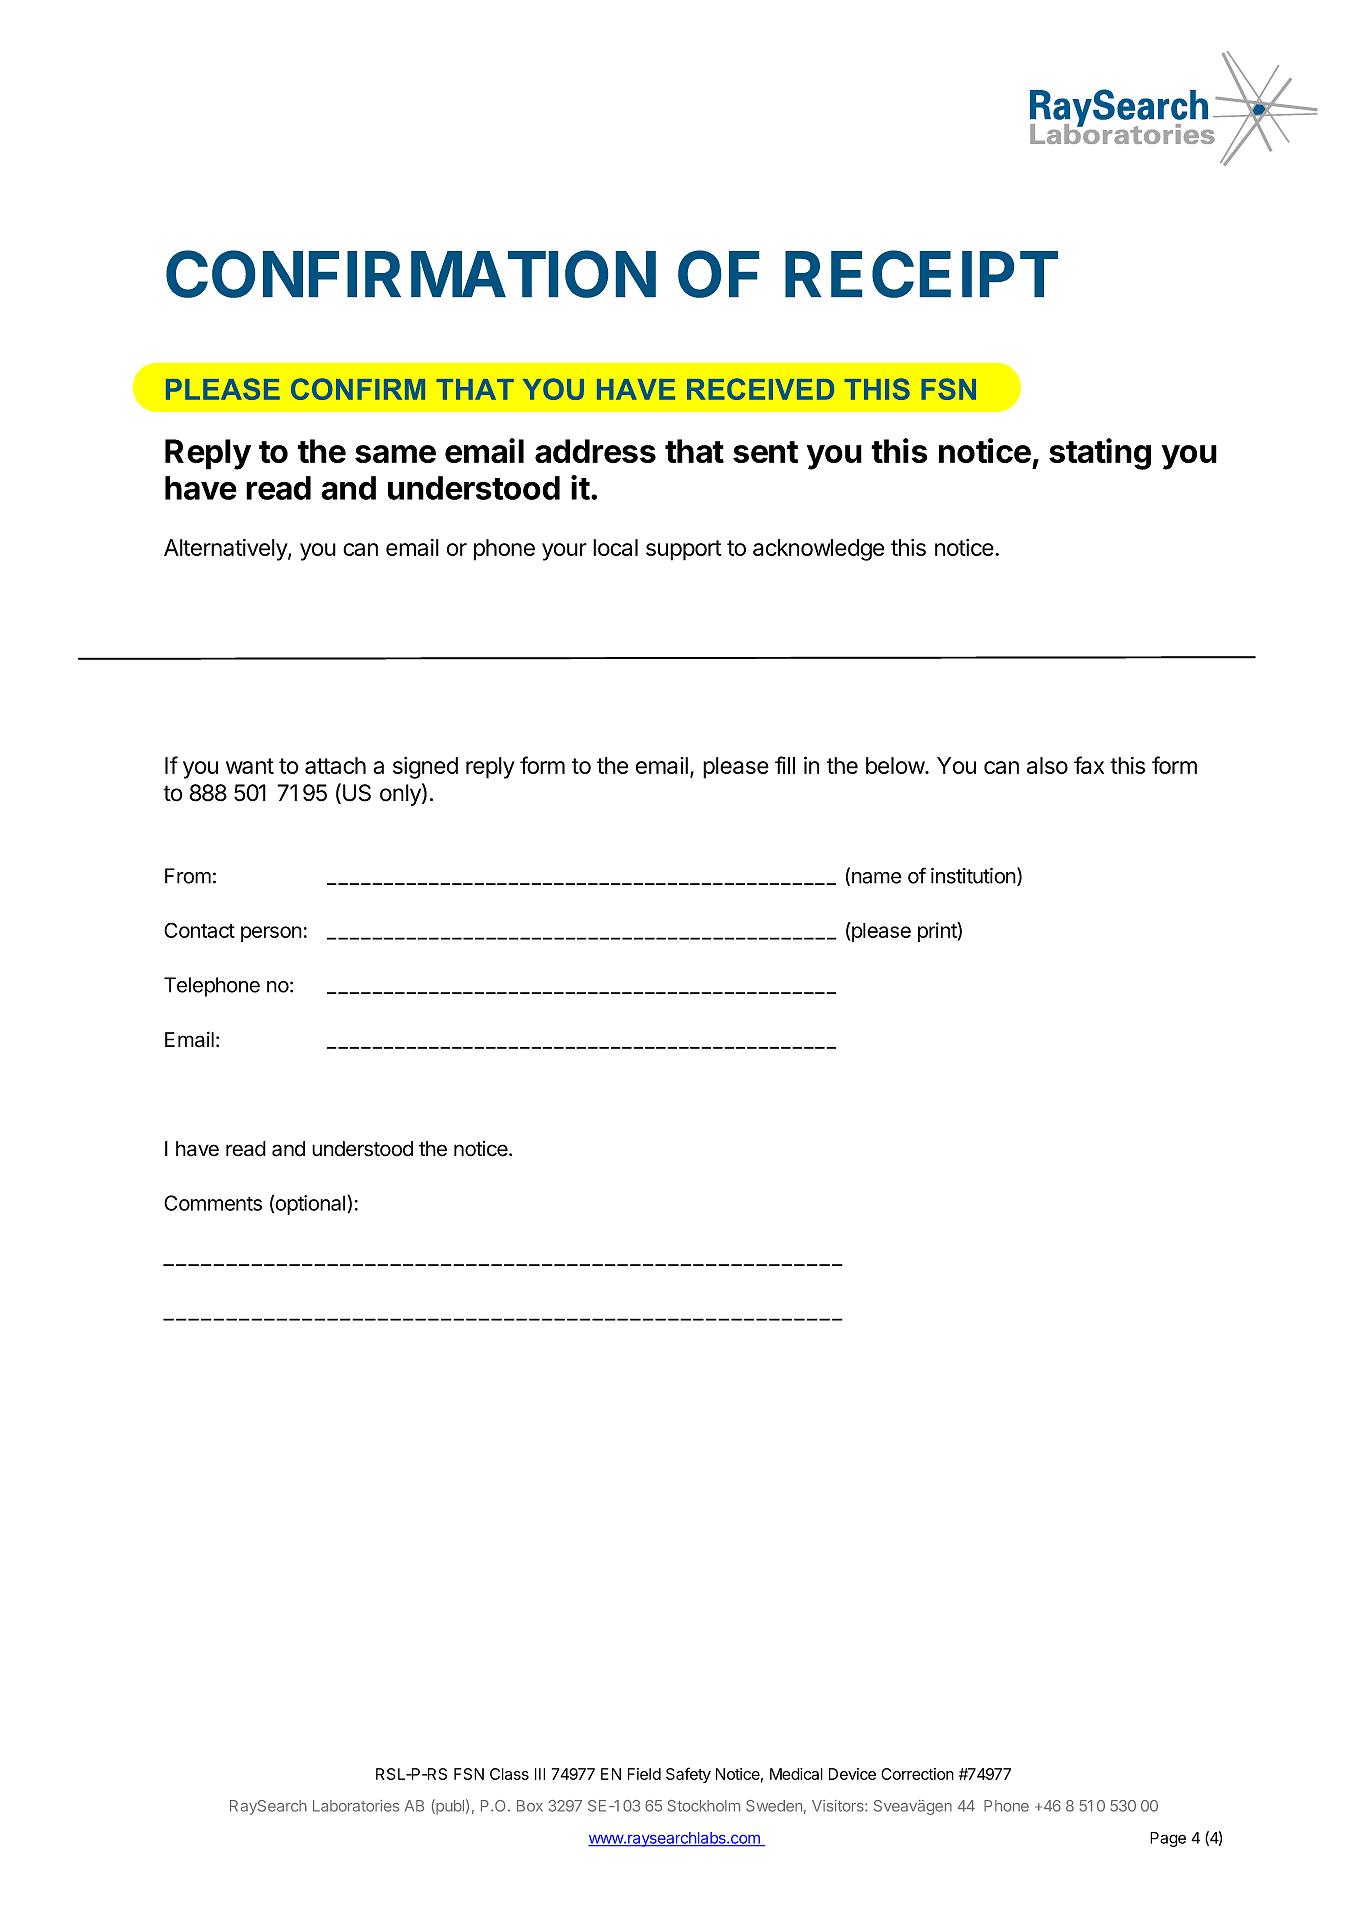 This screenshot has height=1912, width=1352. I want to click on same, so click(395, 454).
